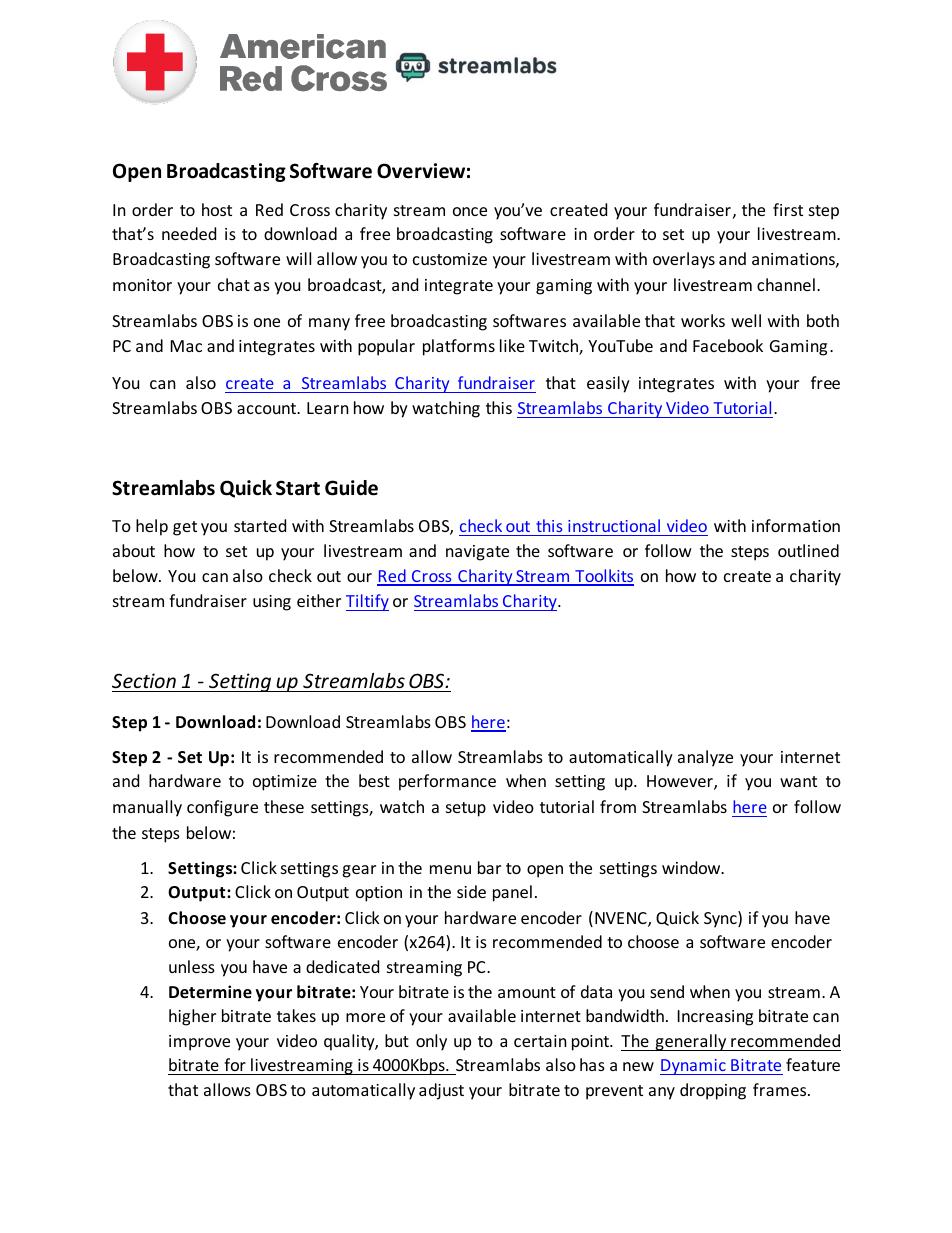  Describe the element at coordinates (185, 528) in the screenshot. I see `get` at that location.
